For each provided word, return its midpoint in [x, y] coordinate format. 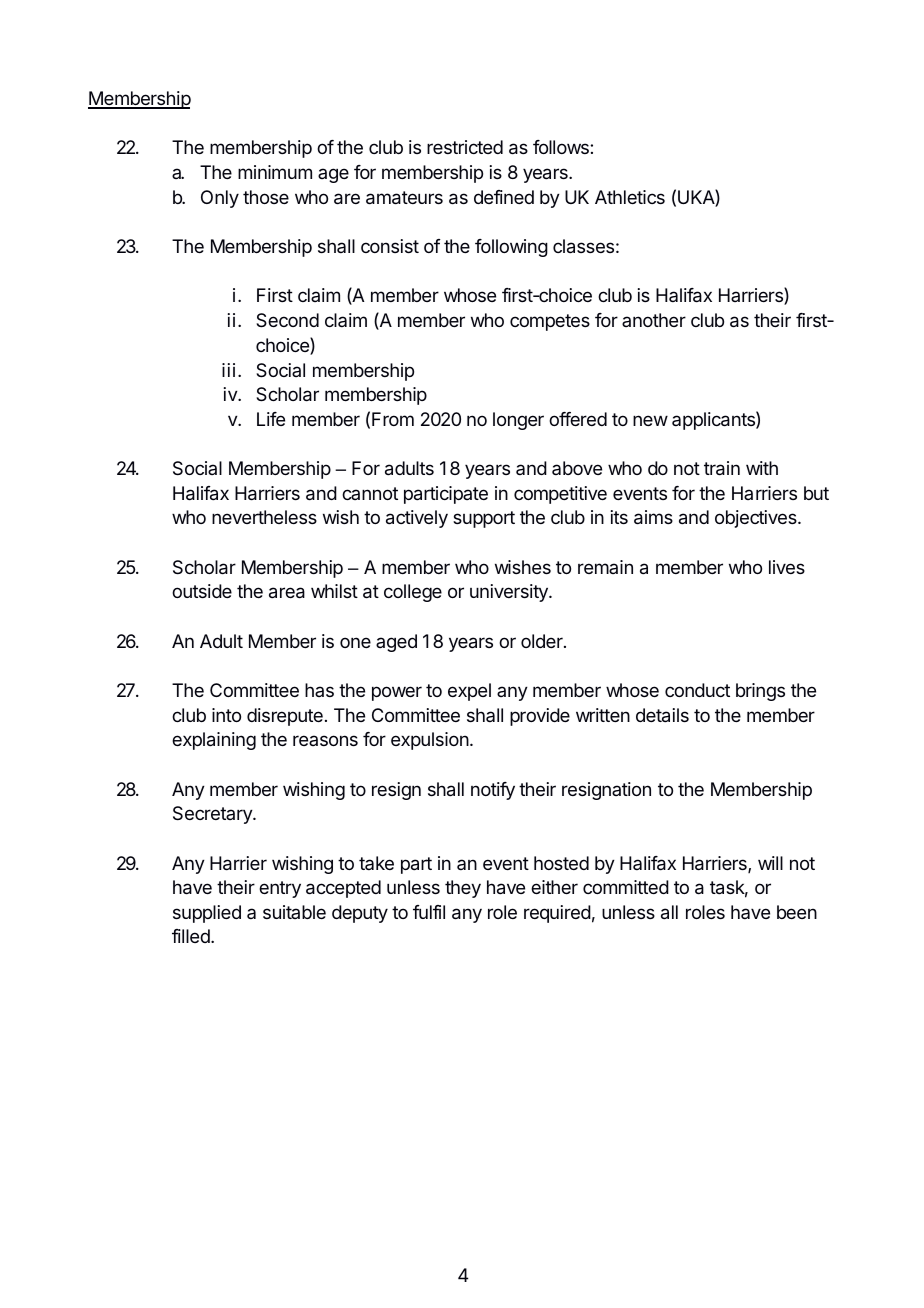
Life [271, 419]
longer [518, 421]
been [797, 912]
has [319, 690]
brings [760, 692]
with [762, 468]
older [543, 641]
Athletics [630, 197]
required [557, 914]
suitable [294, 912]
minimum [275, 172]
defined [504, 197]
